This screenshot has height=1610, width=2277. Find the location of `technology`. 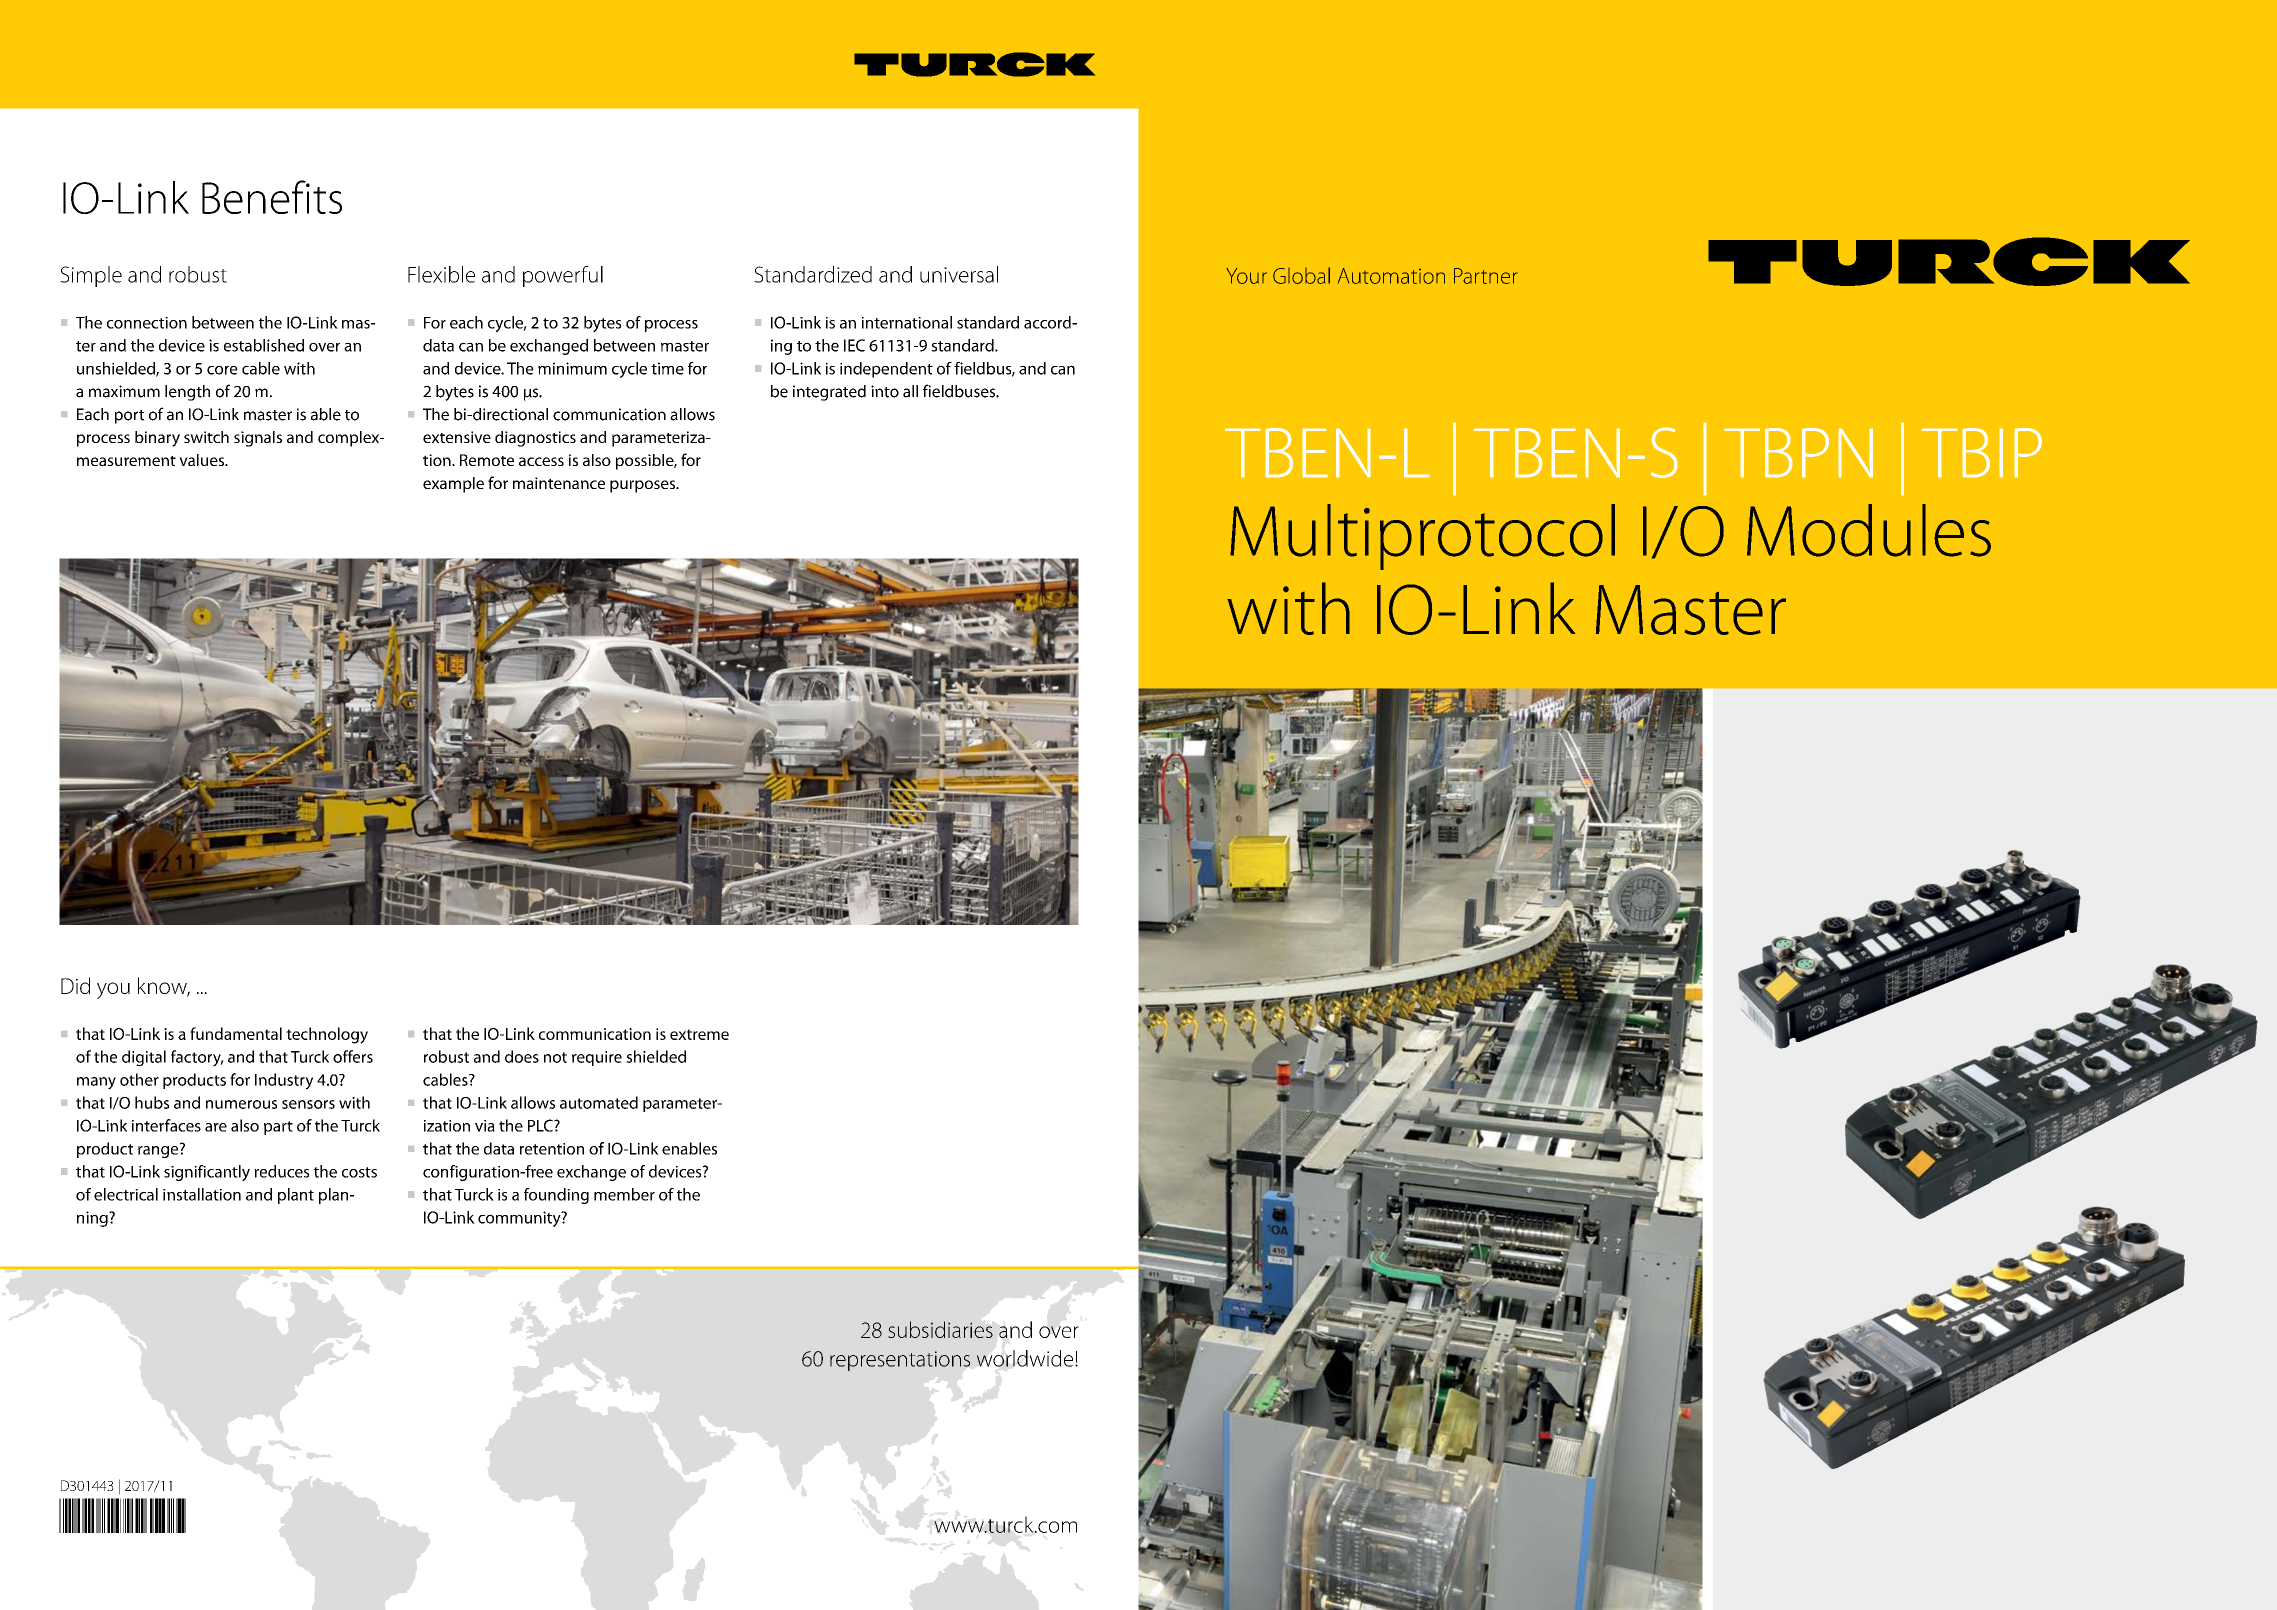

technology is located at coordinates (327, 1035).
